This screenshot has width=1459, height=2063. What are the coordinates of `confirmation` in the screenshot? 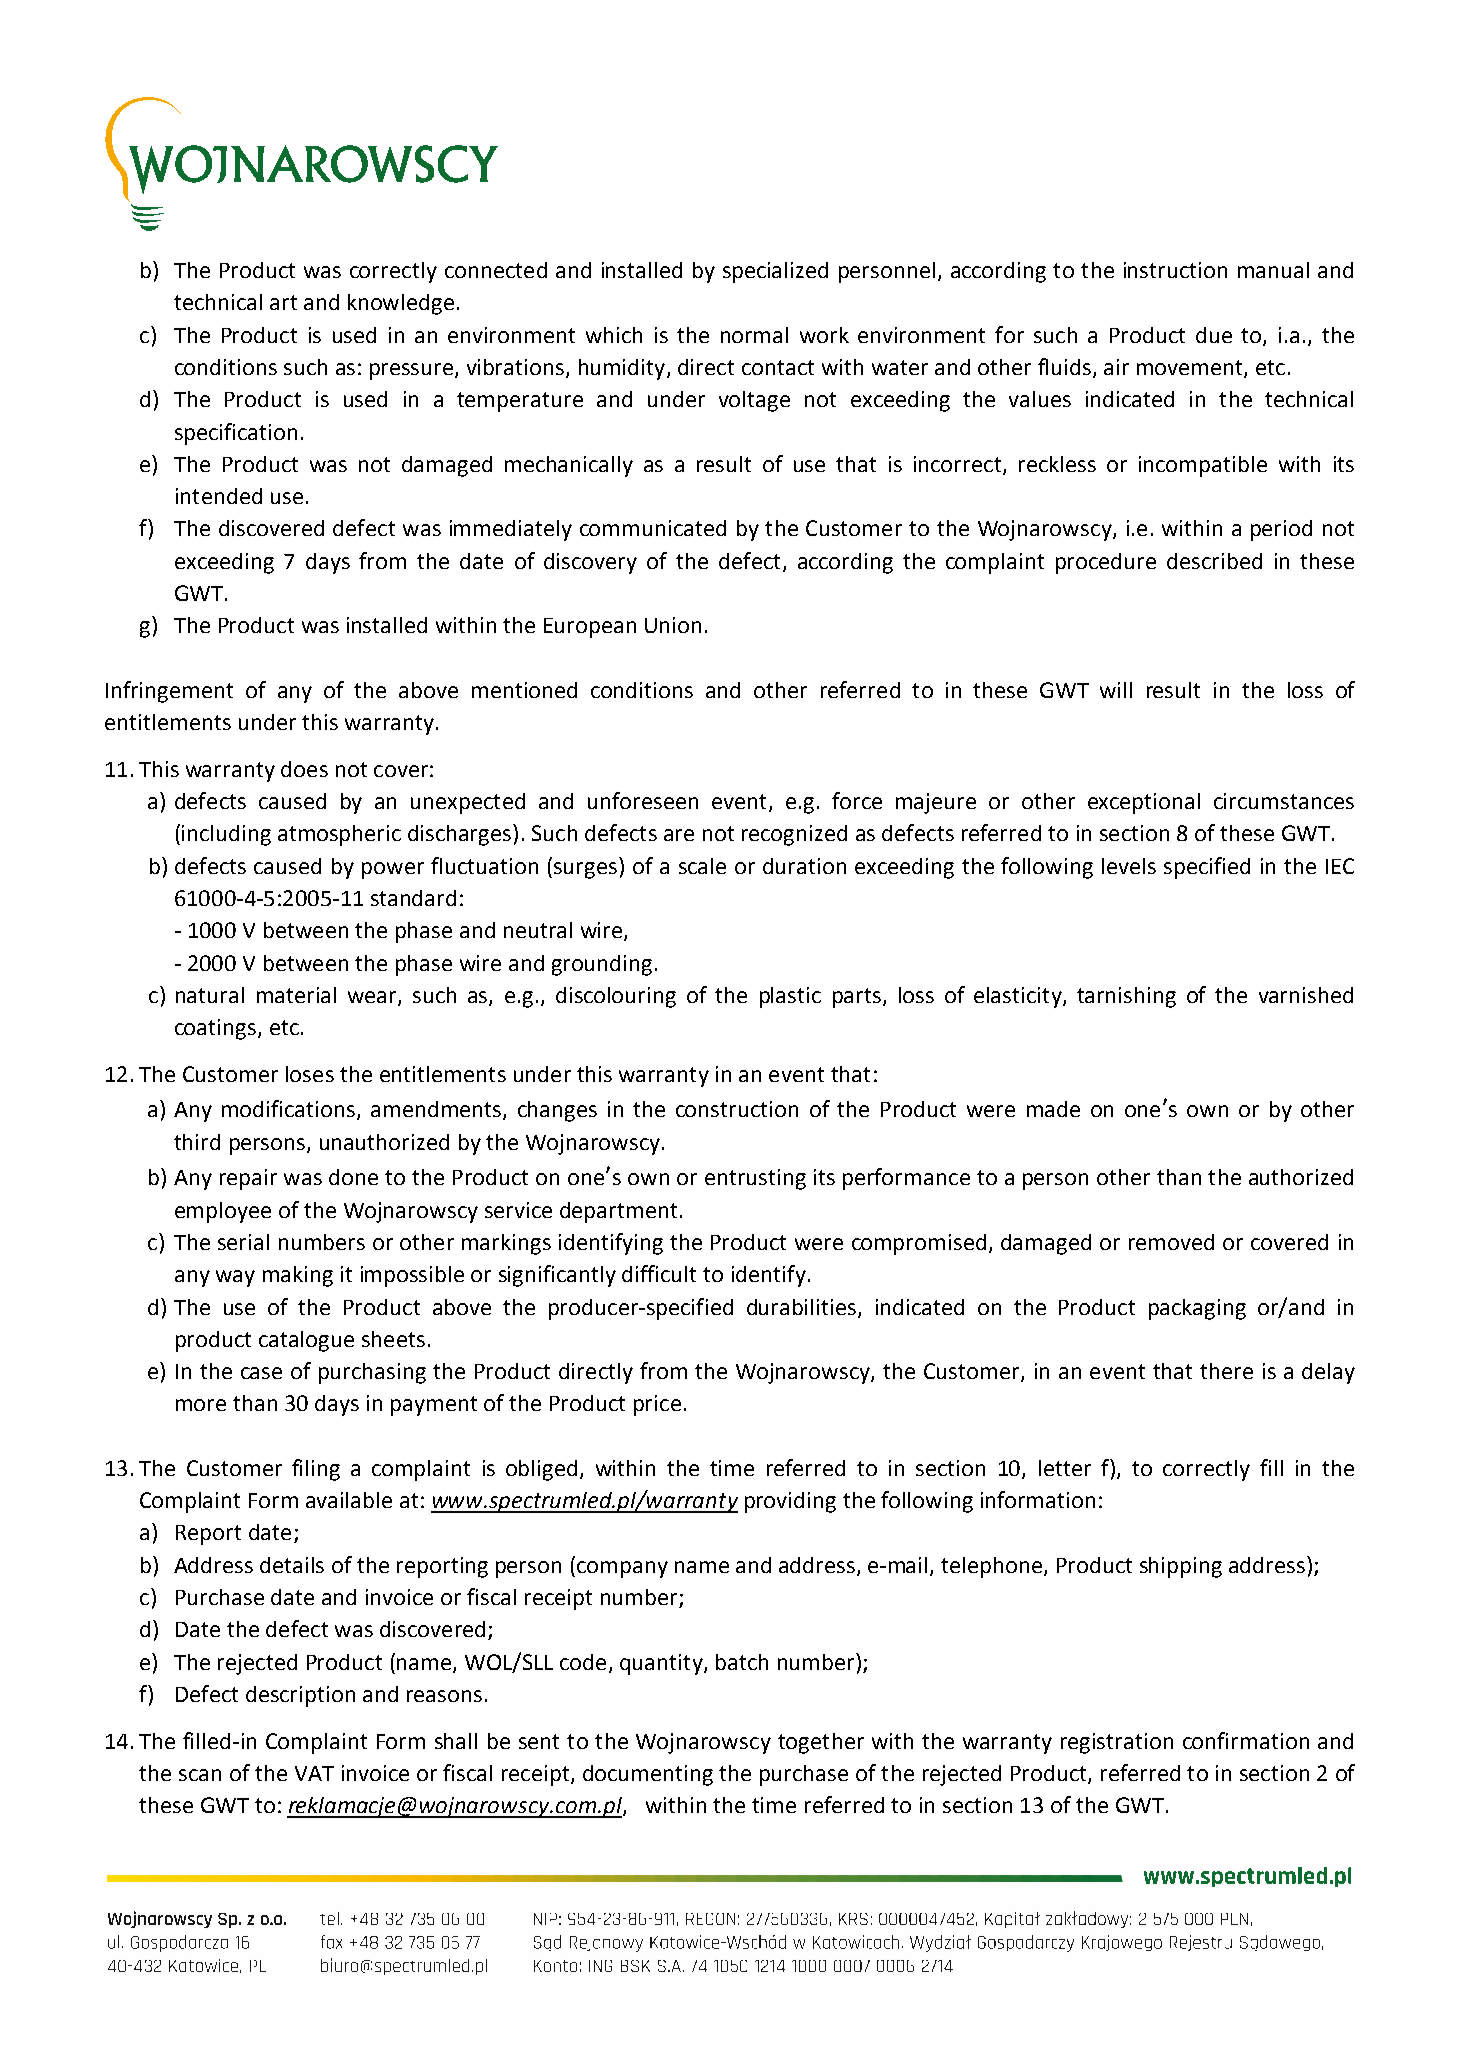 It's located at (1246, 1740).
